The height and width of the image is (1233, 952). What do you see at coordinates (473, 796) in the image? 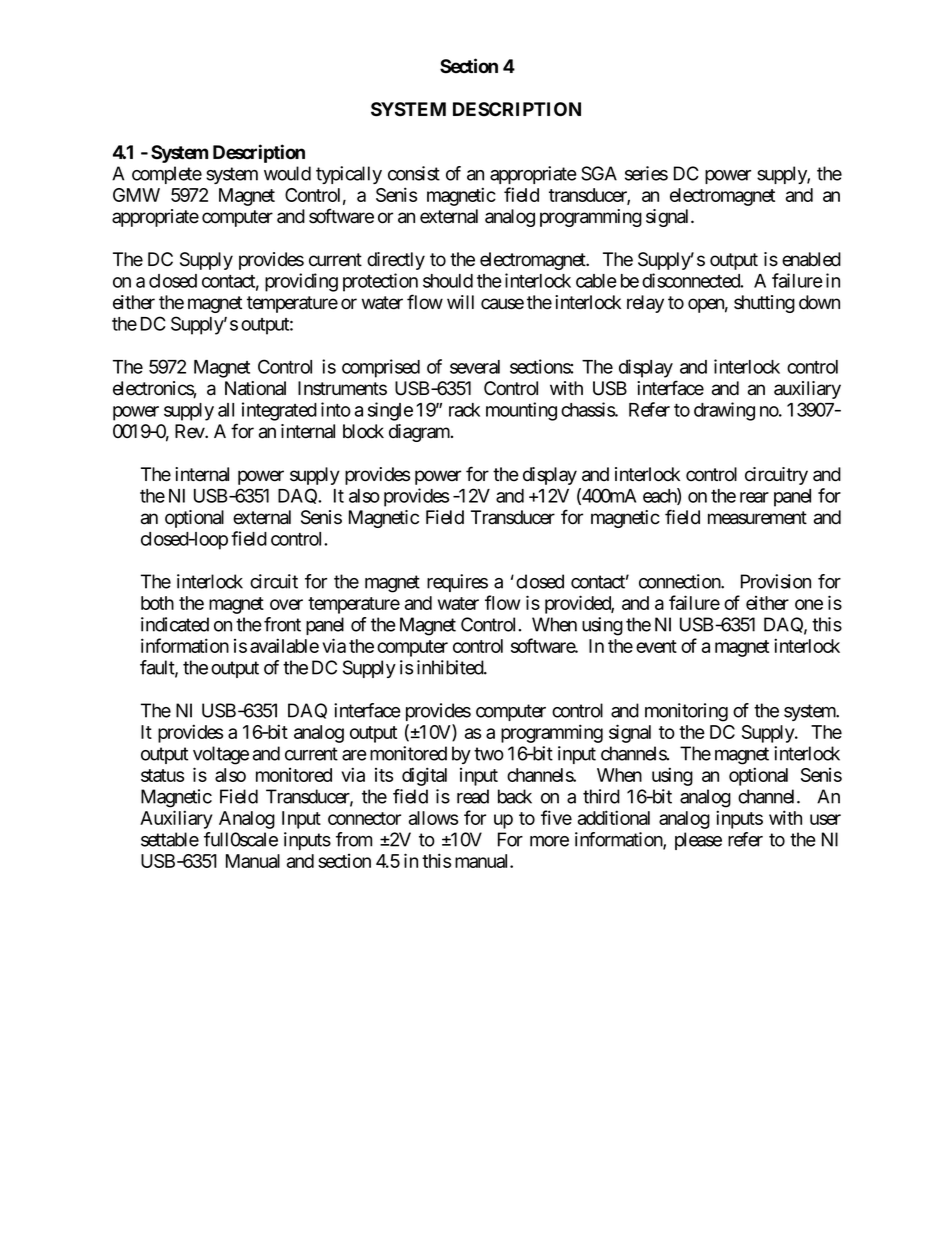
I see `read` at bounding box center [473, 796].
